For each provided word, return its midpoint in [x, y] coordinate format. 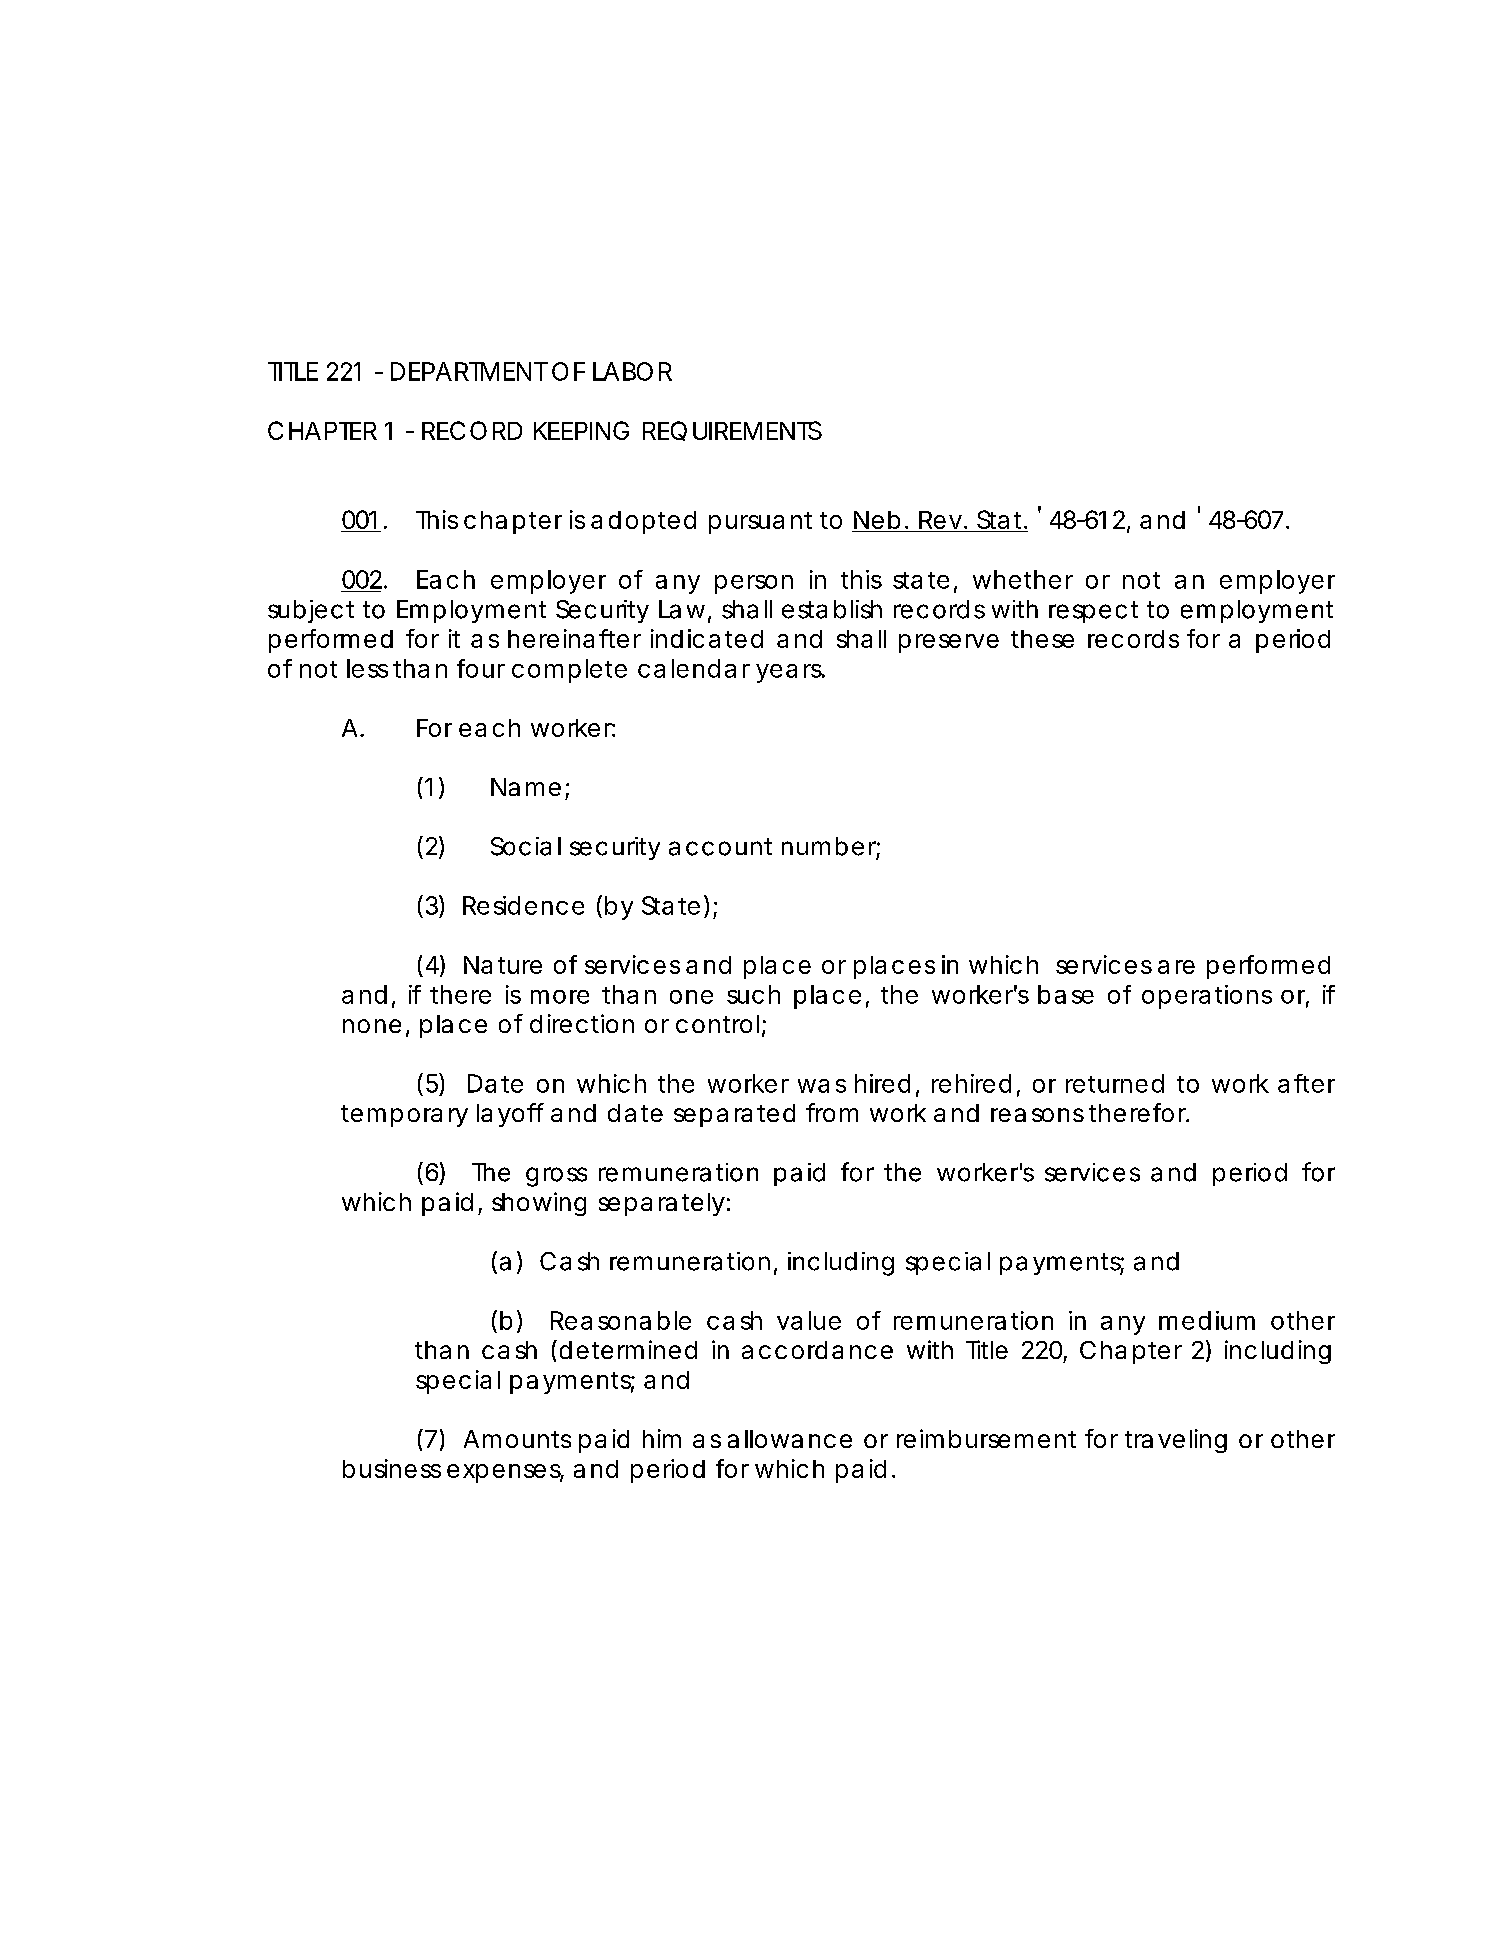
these [1042, 639]
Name [526, 787]
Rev [940, 520]
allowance [790, 1439]
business [392, 1468]
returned [1115, 1083]
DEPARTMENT [469, 371]
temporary [404, 1116]
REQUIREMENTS [732, 431]
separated [734, 1115]
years [790, 673]
